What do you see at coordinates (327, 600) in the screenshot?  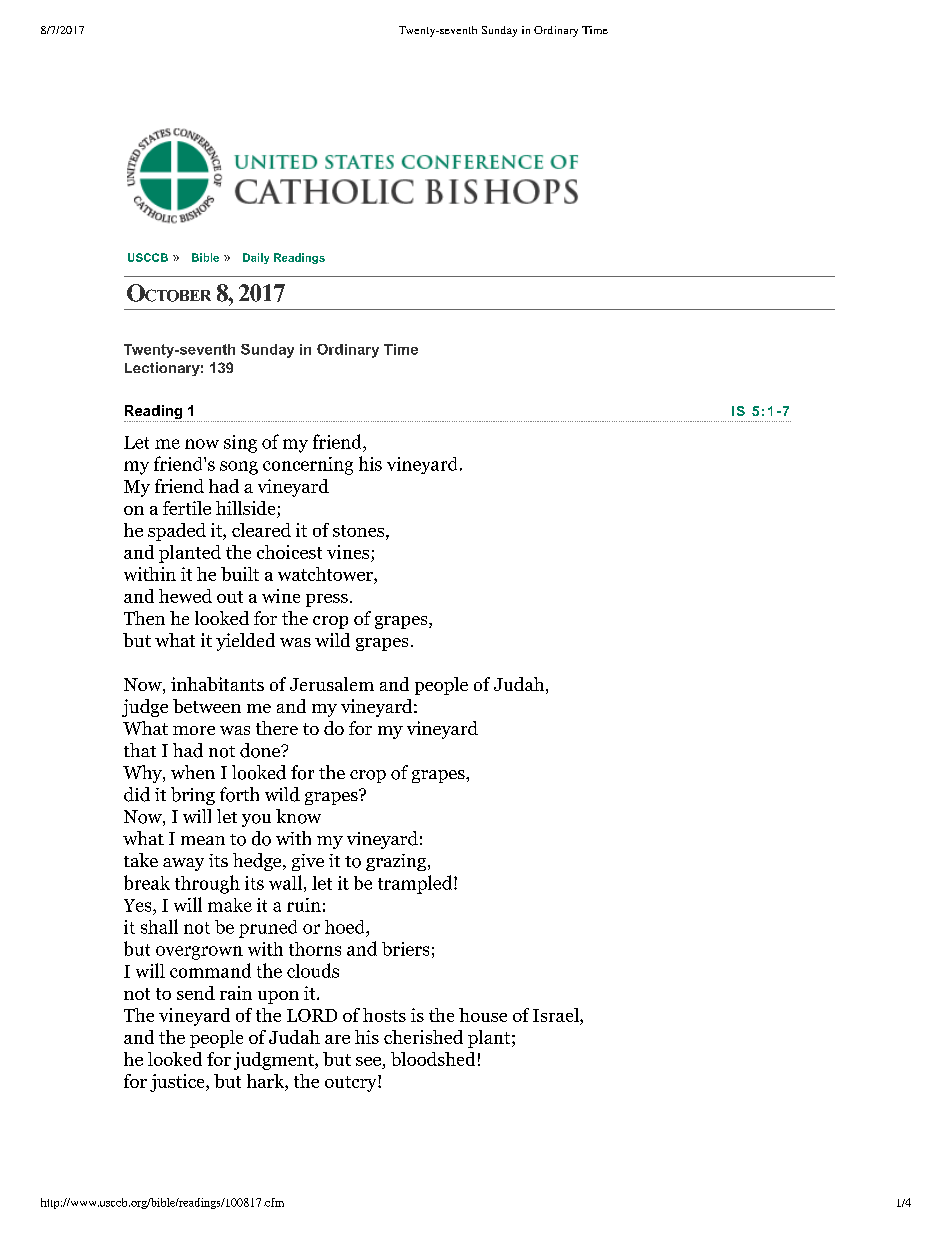 I see `press` at bounding box center [327, 600].
